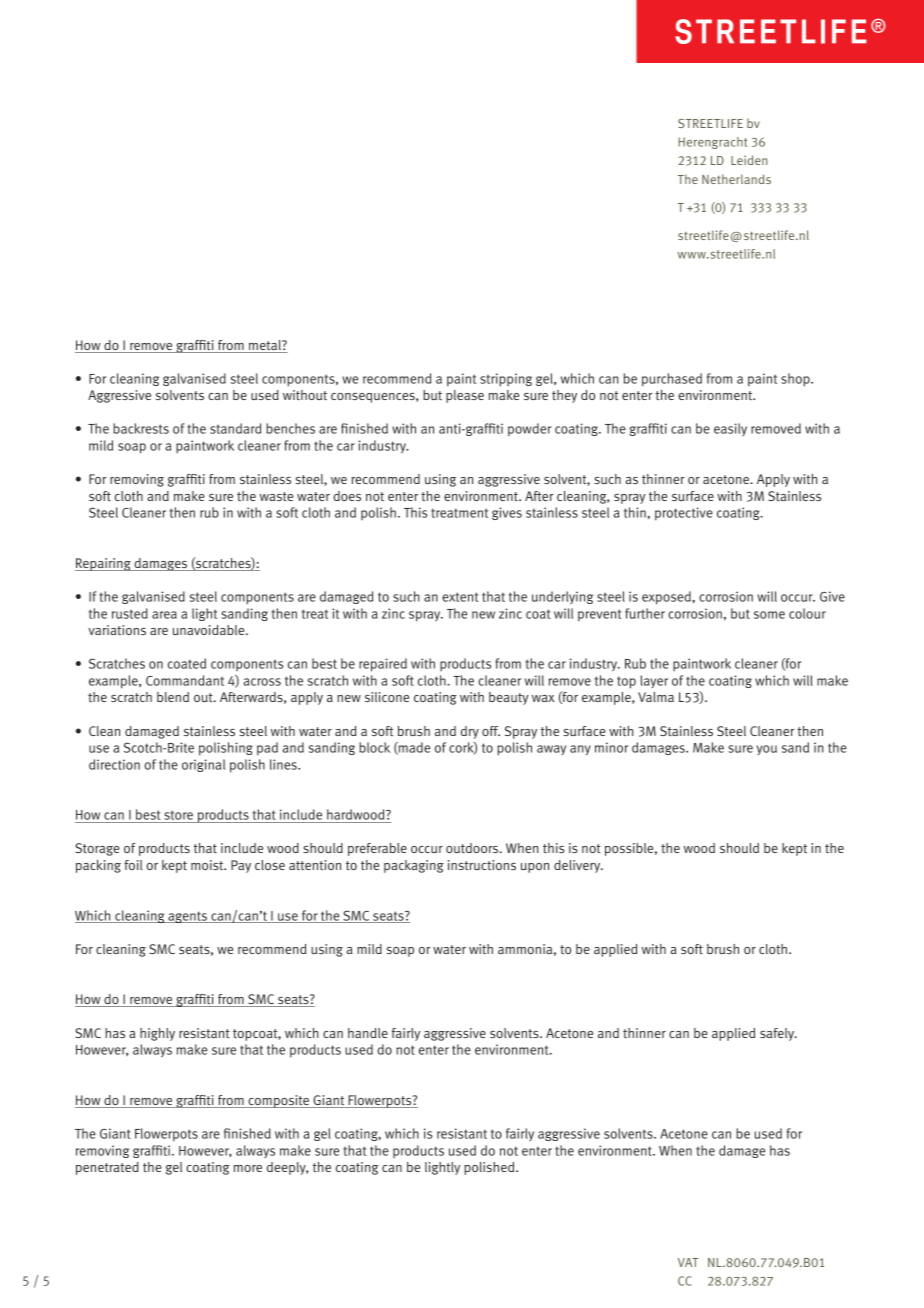 Image resolution: width=924 pixels, height=1308 pixels. I want to click on please, so click(465, 396).
